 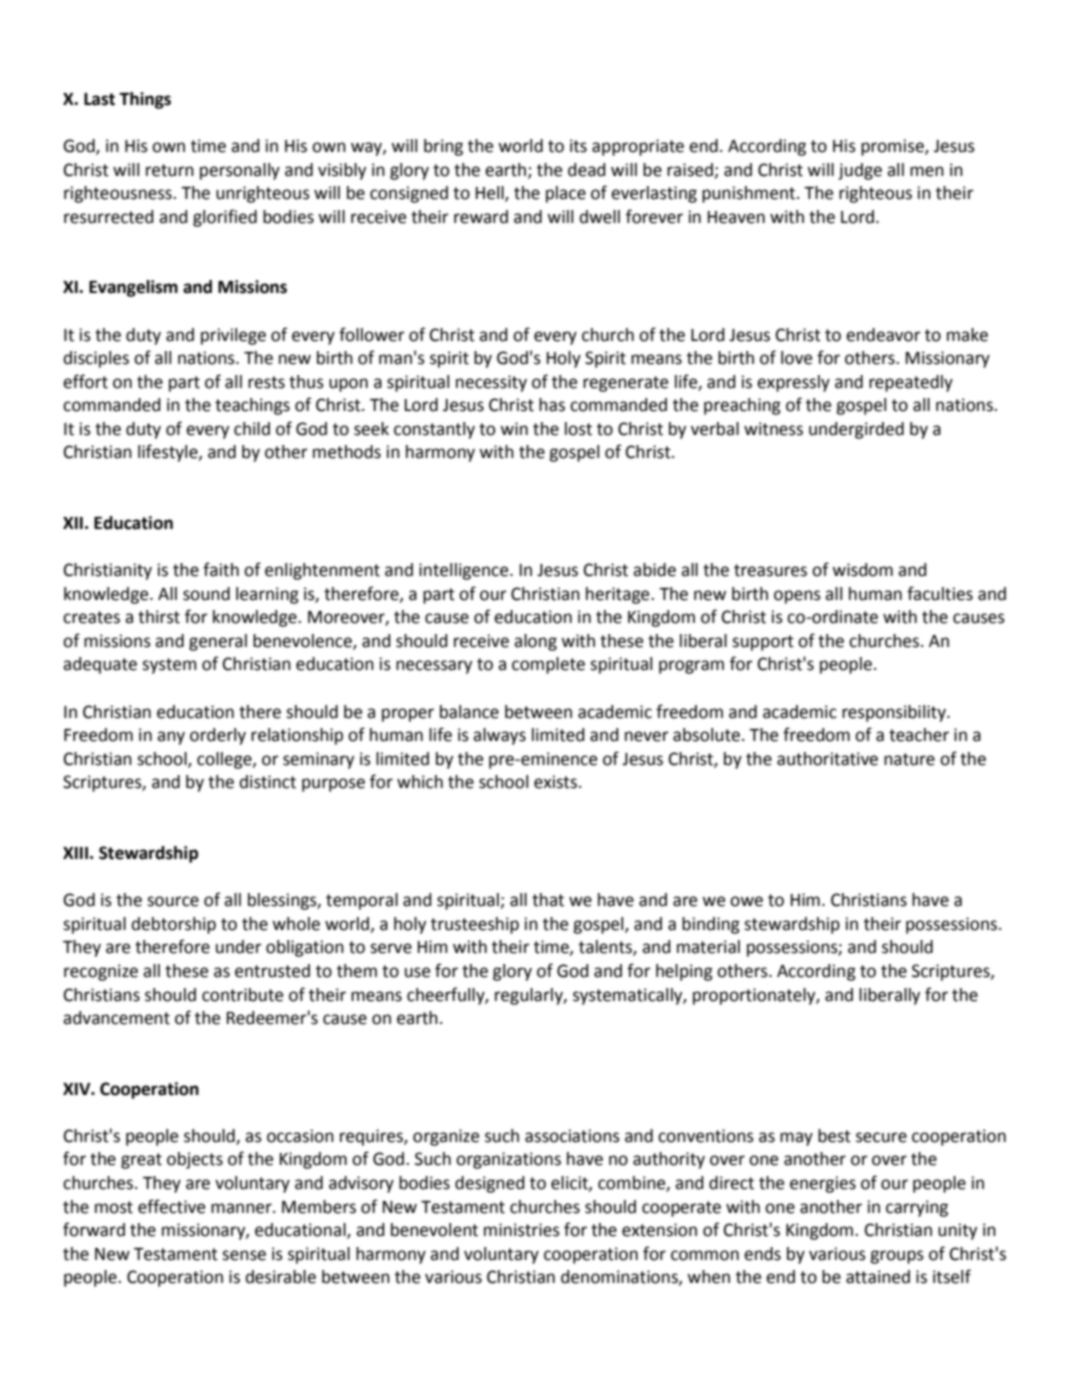 What do you see at coordinates (514, 428) in the screenshot?
I see `win` at bounding box center [514, 428].
